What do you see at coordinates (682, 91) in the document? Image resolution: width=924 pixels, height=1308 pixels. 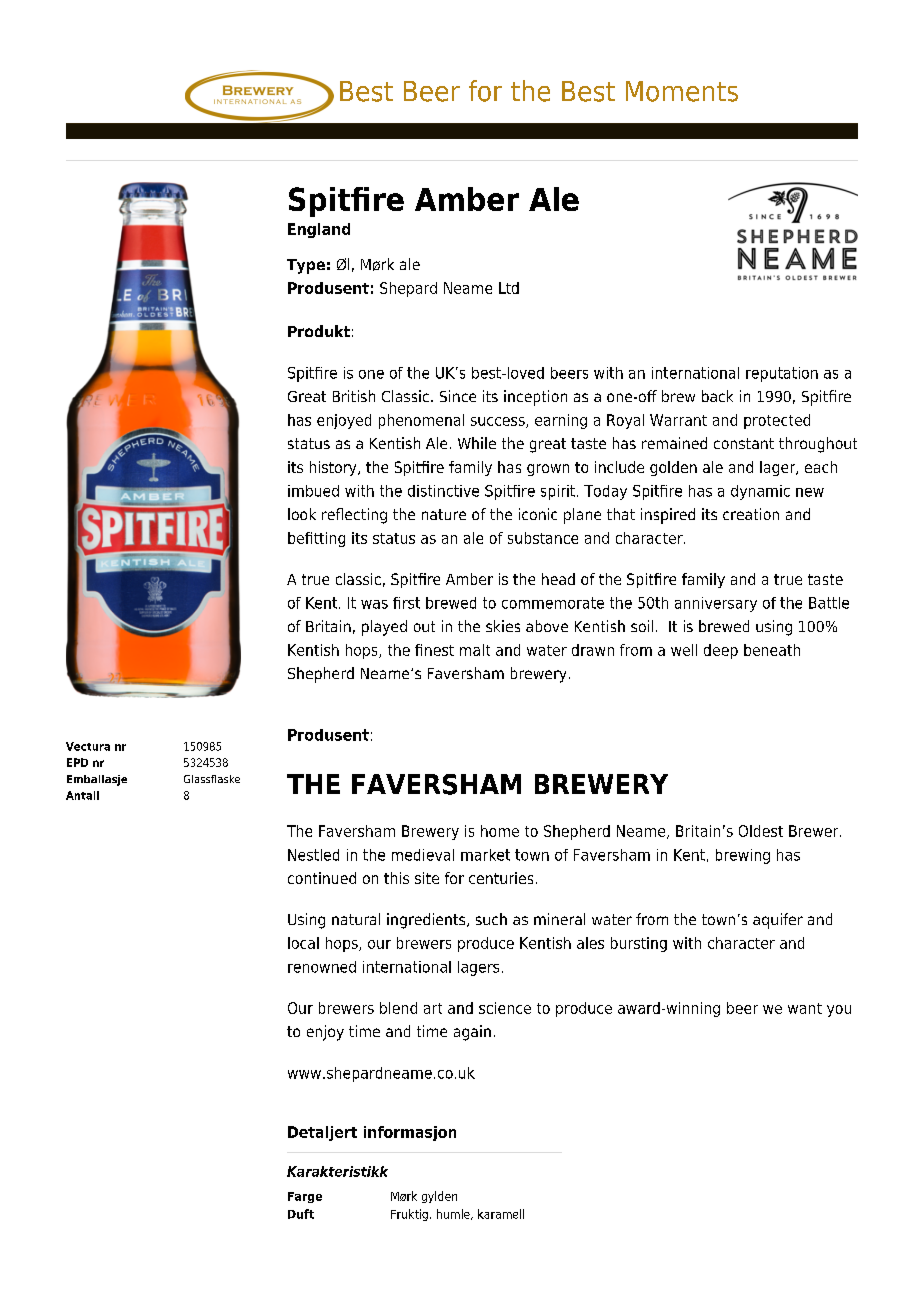 I see `Moments` at bounding box center [682, 91].
